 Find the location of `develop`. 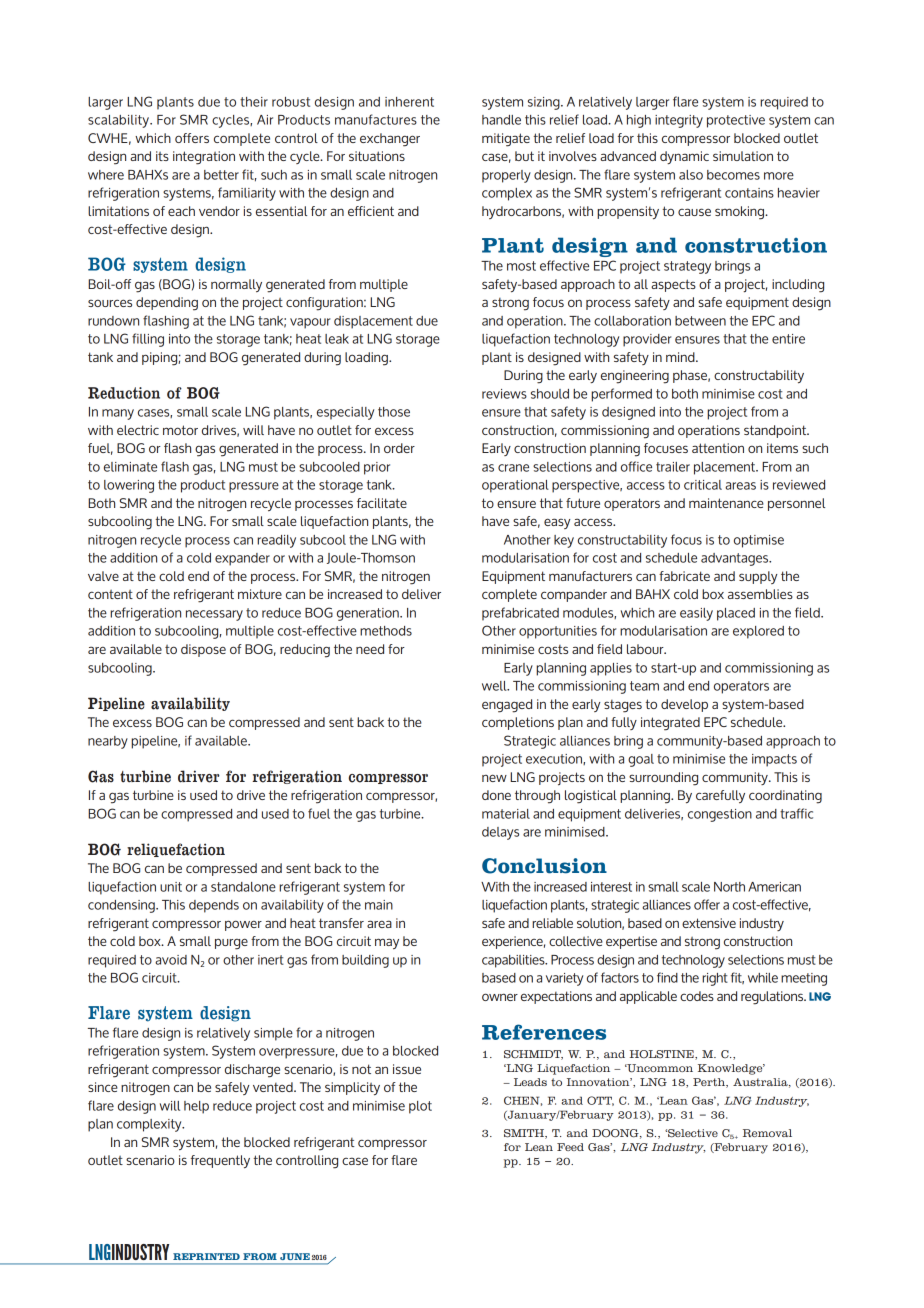

develop is located at coordinates (684, 705).
